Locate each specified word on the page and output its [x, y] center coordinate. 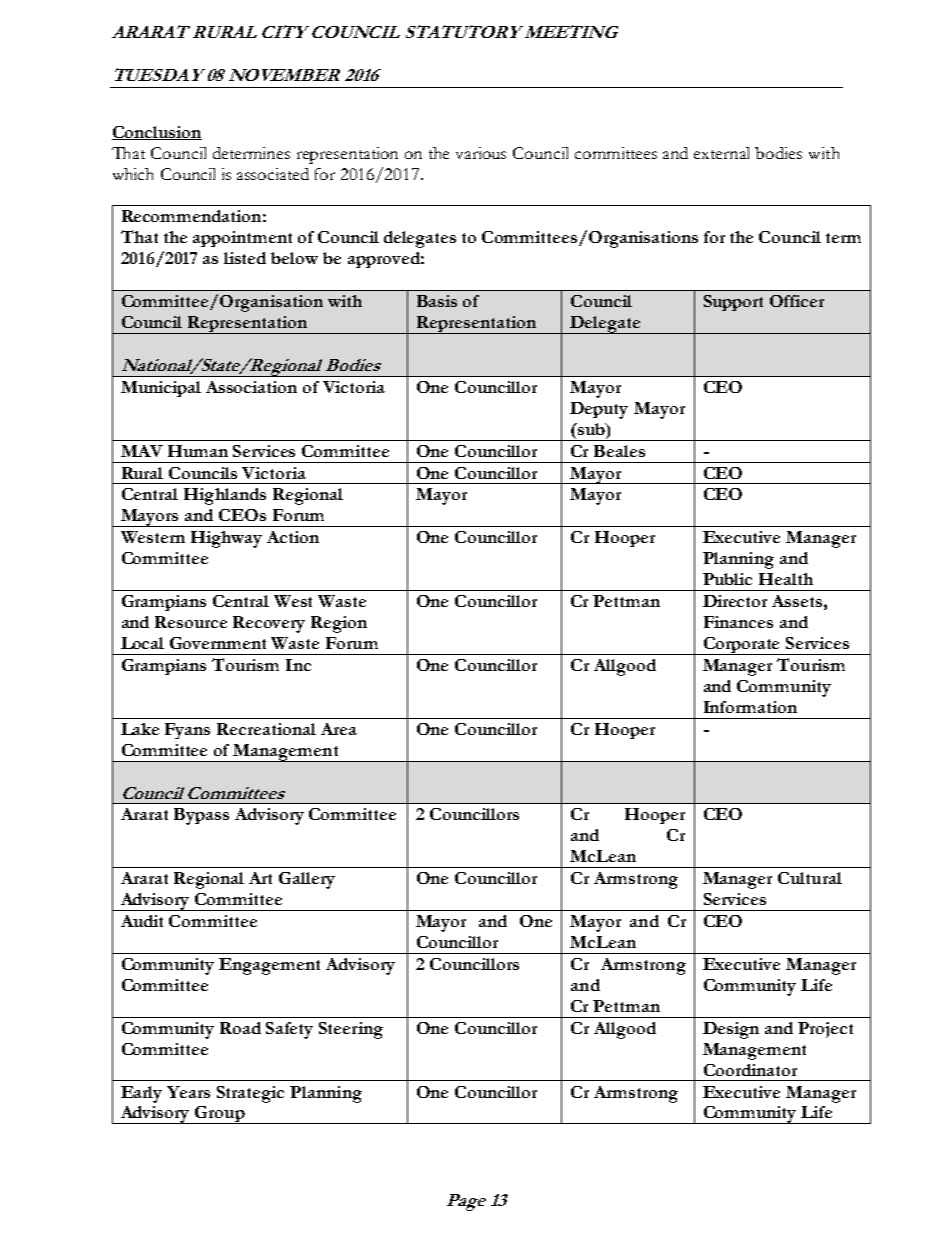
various [481, 153]
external [721, 153]
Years [188, 1092]
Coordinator [750, 1070]
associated [273, 174]
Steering [351, 1030]
